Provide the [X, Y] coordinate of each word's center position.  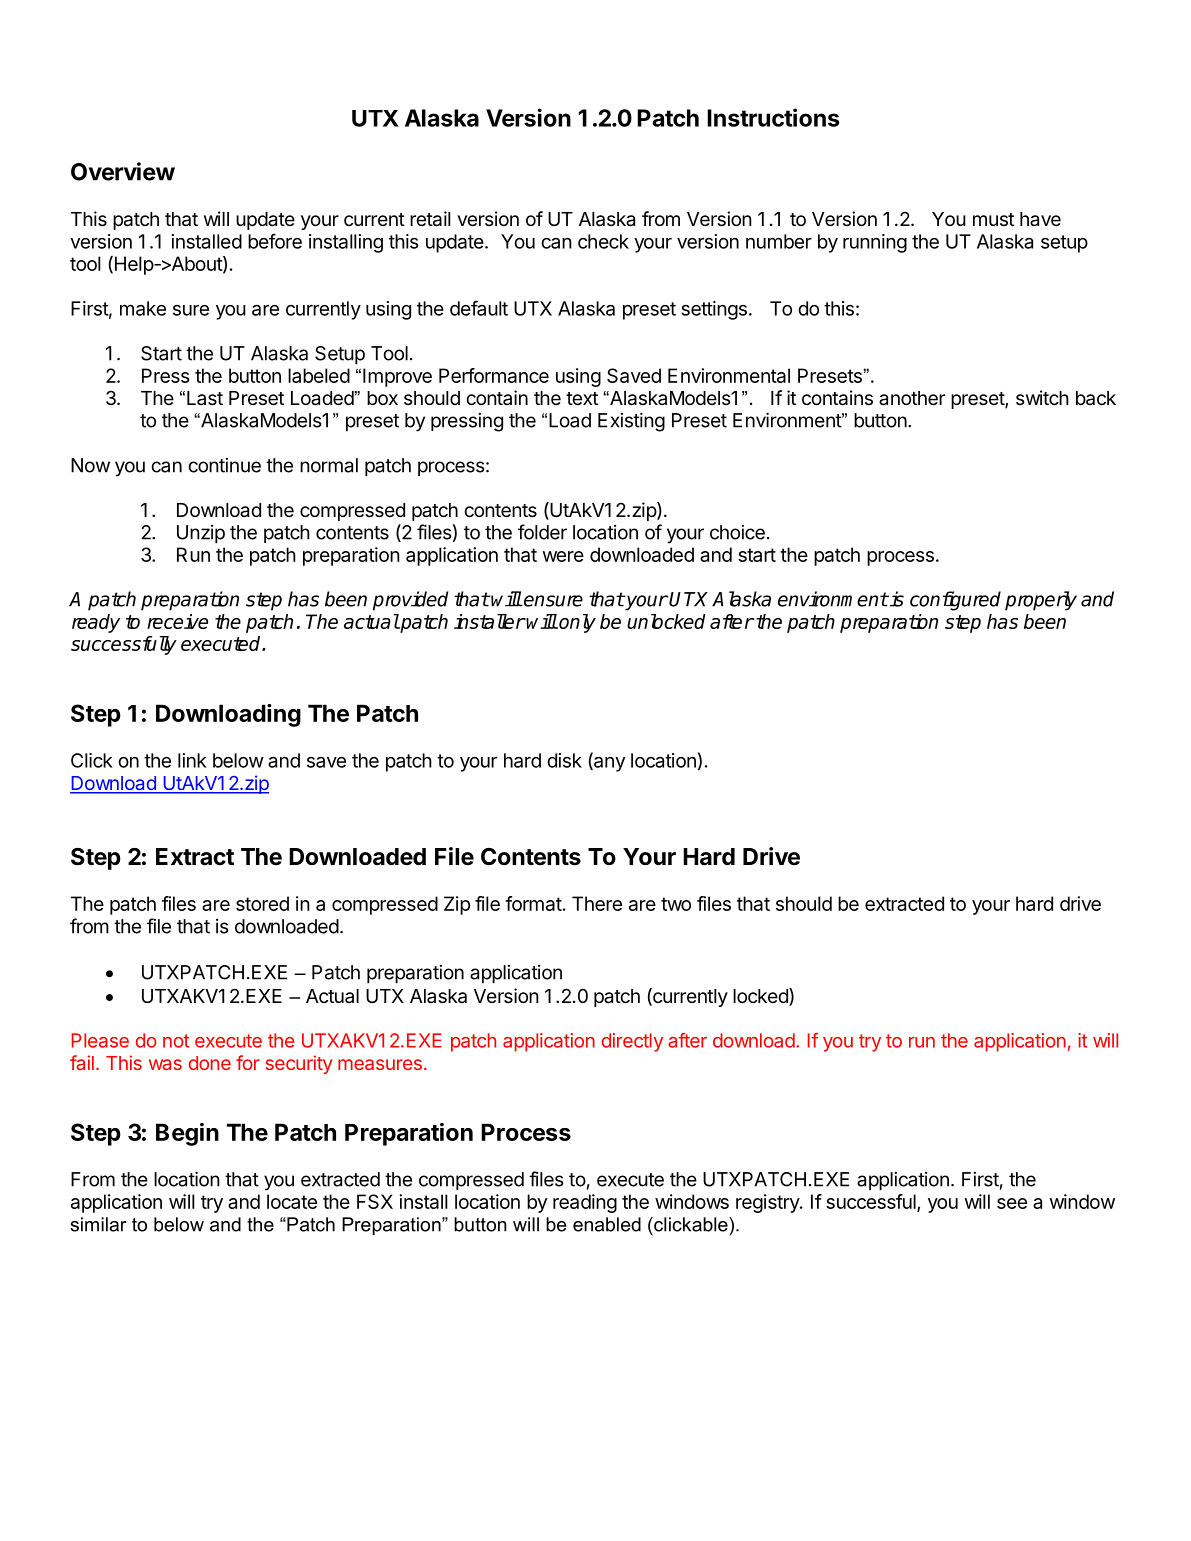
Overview [123, 171]
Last [205, 398]
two [676, 904]
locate [292, 1201]
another [912, 398]
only [576, 623]
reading [585, 1203]
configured [955, 601]
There [597, 903]
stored [262, 903]
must [993, 220]
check [603, 241]
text [582, 398]
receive [177, 621]
